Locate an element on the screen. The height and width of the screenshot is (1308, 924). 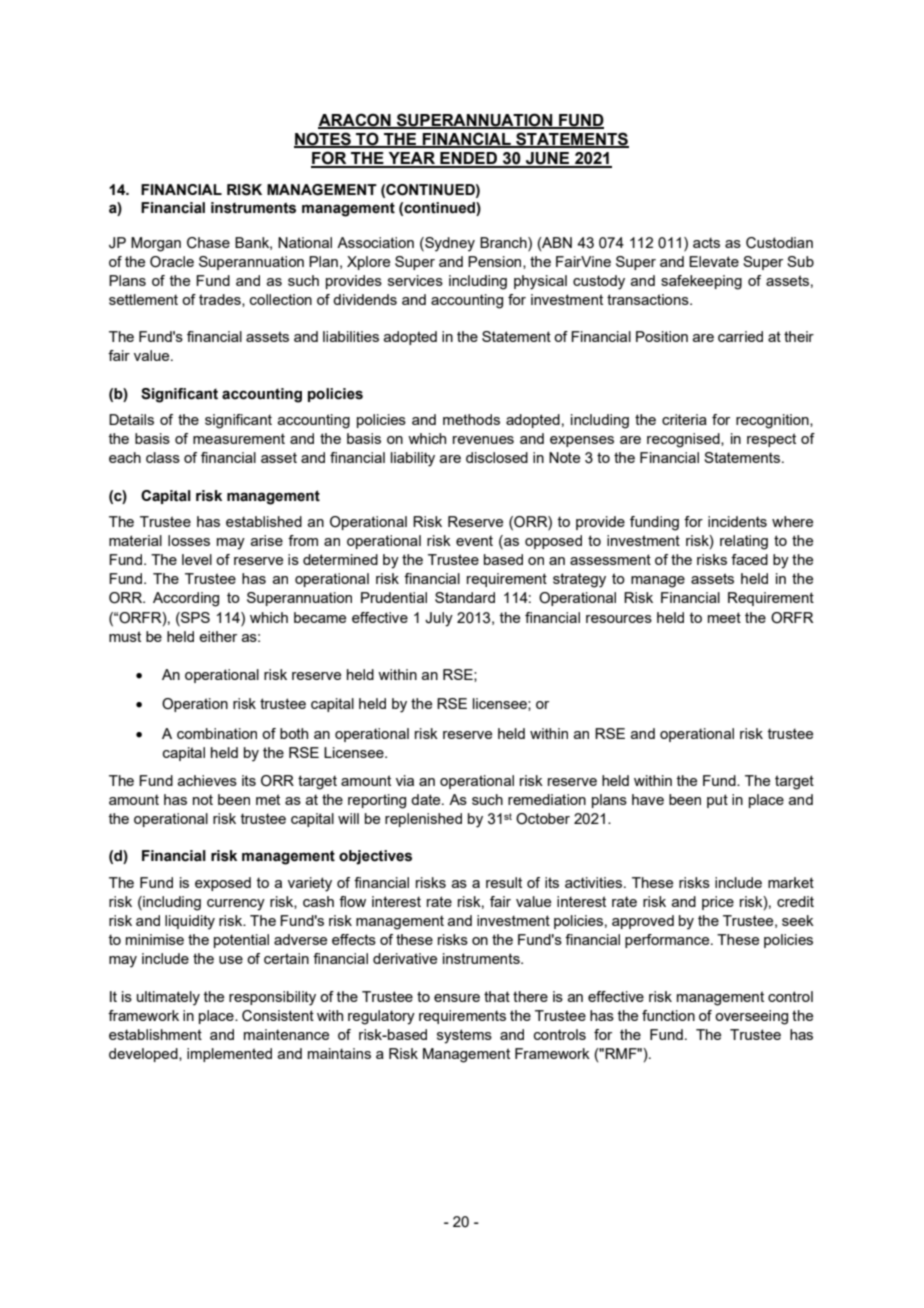
Elevate is located at coordinates (714, 261).
